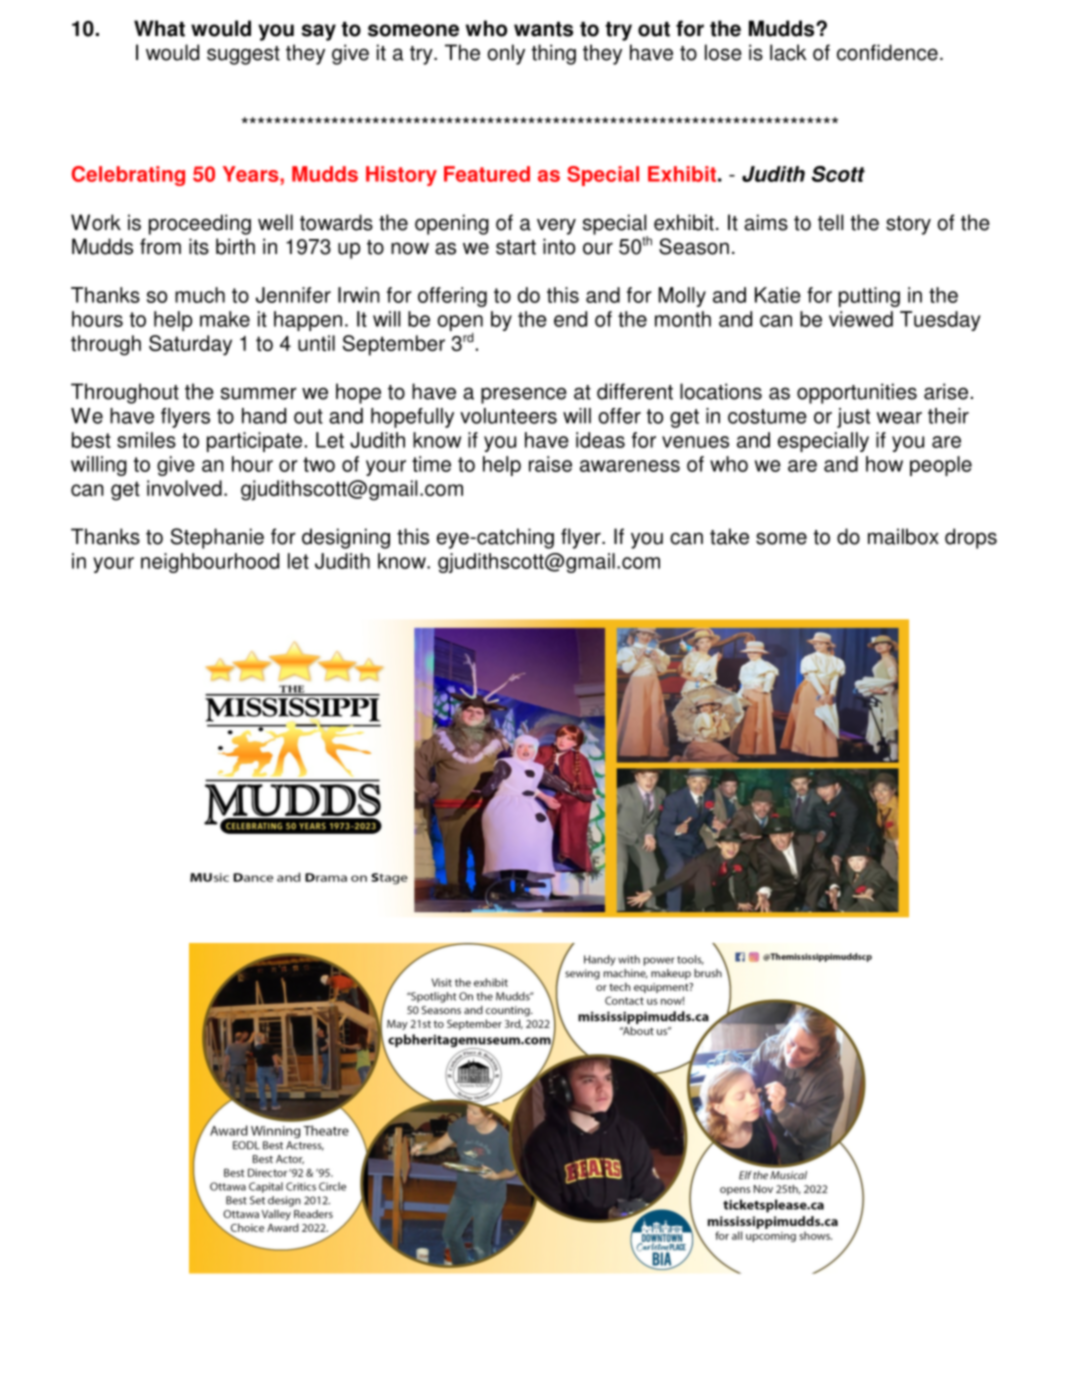 This image has height=1387, width=1072. Describe the element at coordinates (553, 54) in the image. I see `thing` at that location.
